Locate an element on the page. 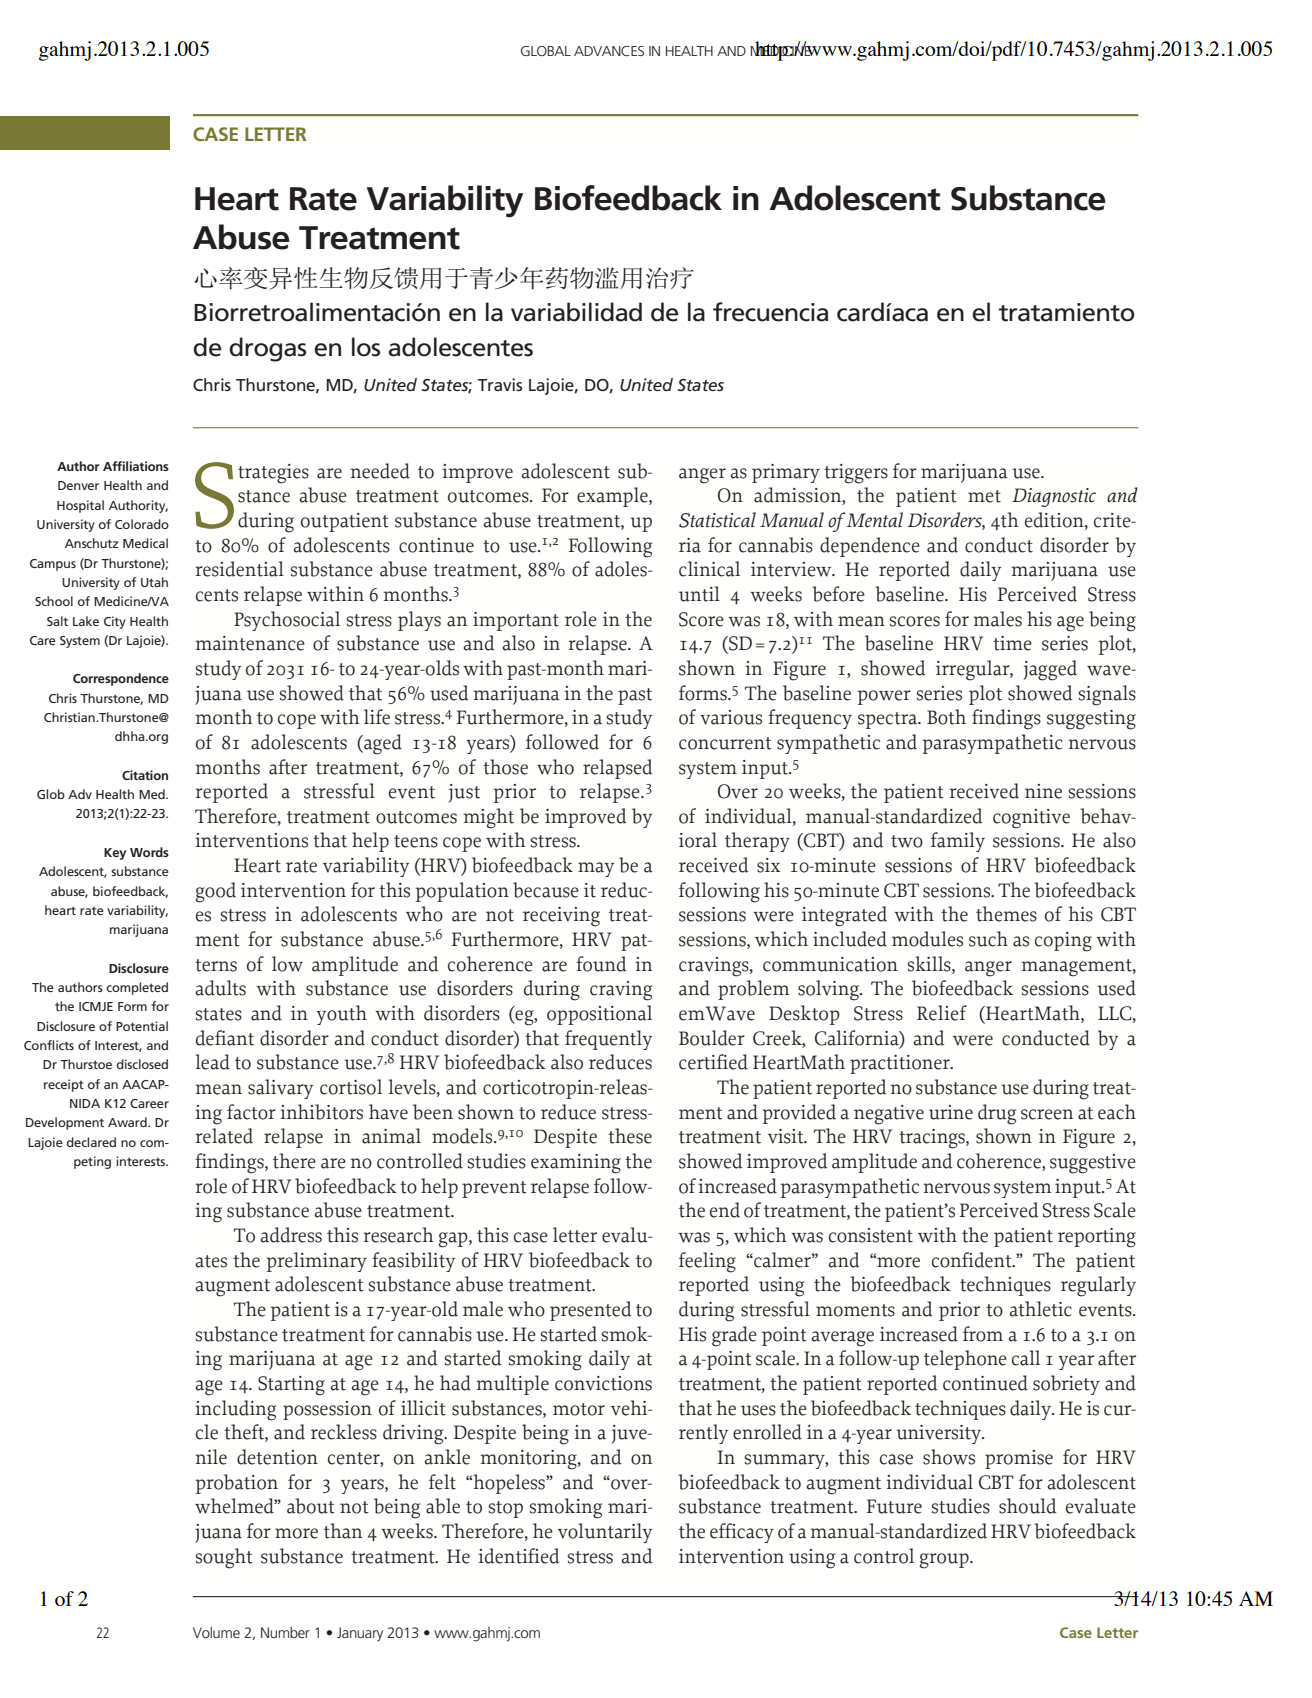 This document has height=1698, width=1312. sought is located at coordinates (224, 1558).
